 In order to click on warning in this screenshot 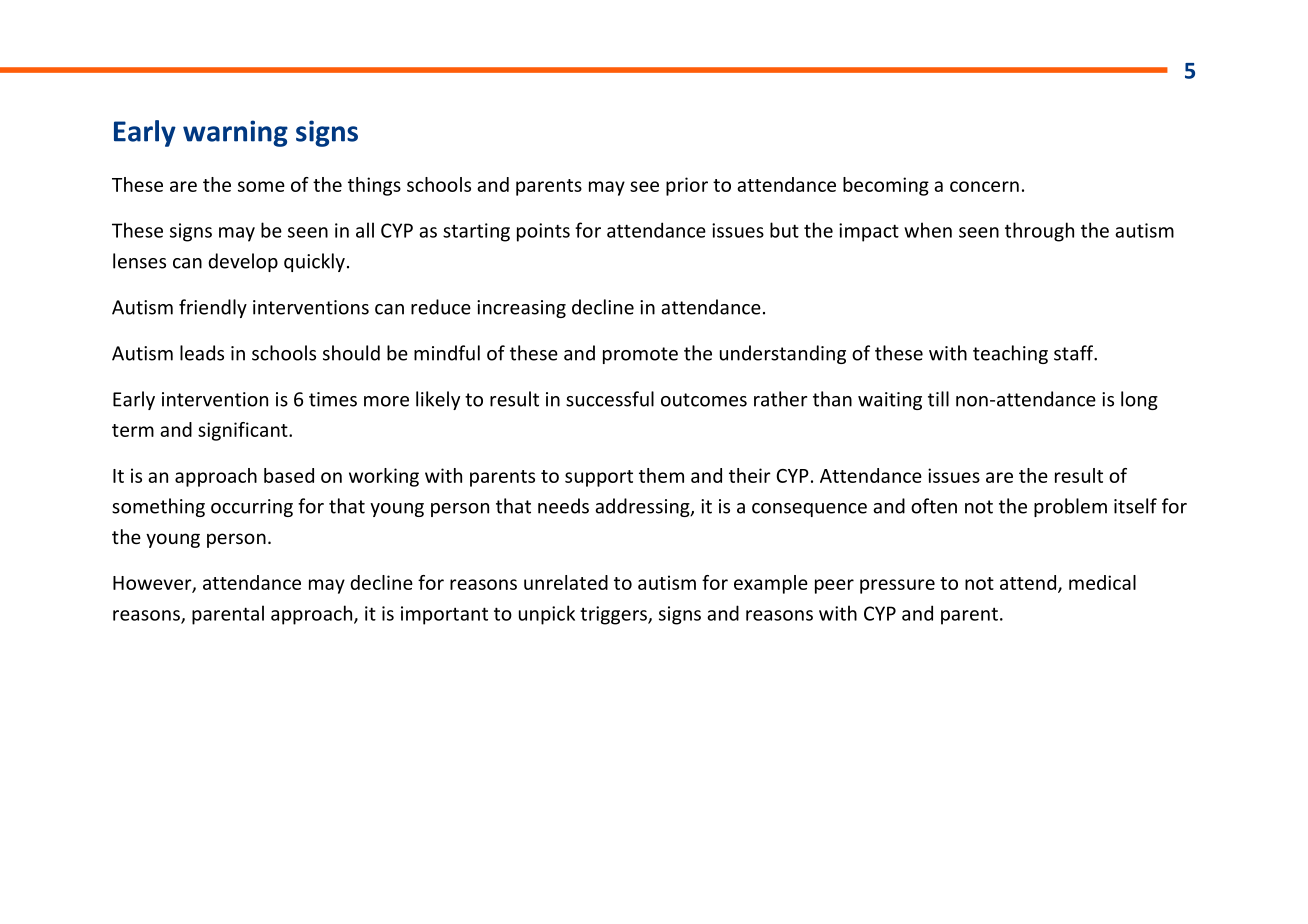, I will do `click(235, 133)`.
